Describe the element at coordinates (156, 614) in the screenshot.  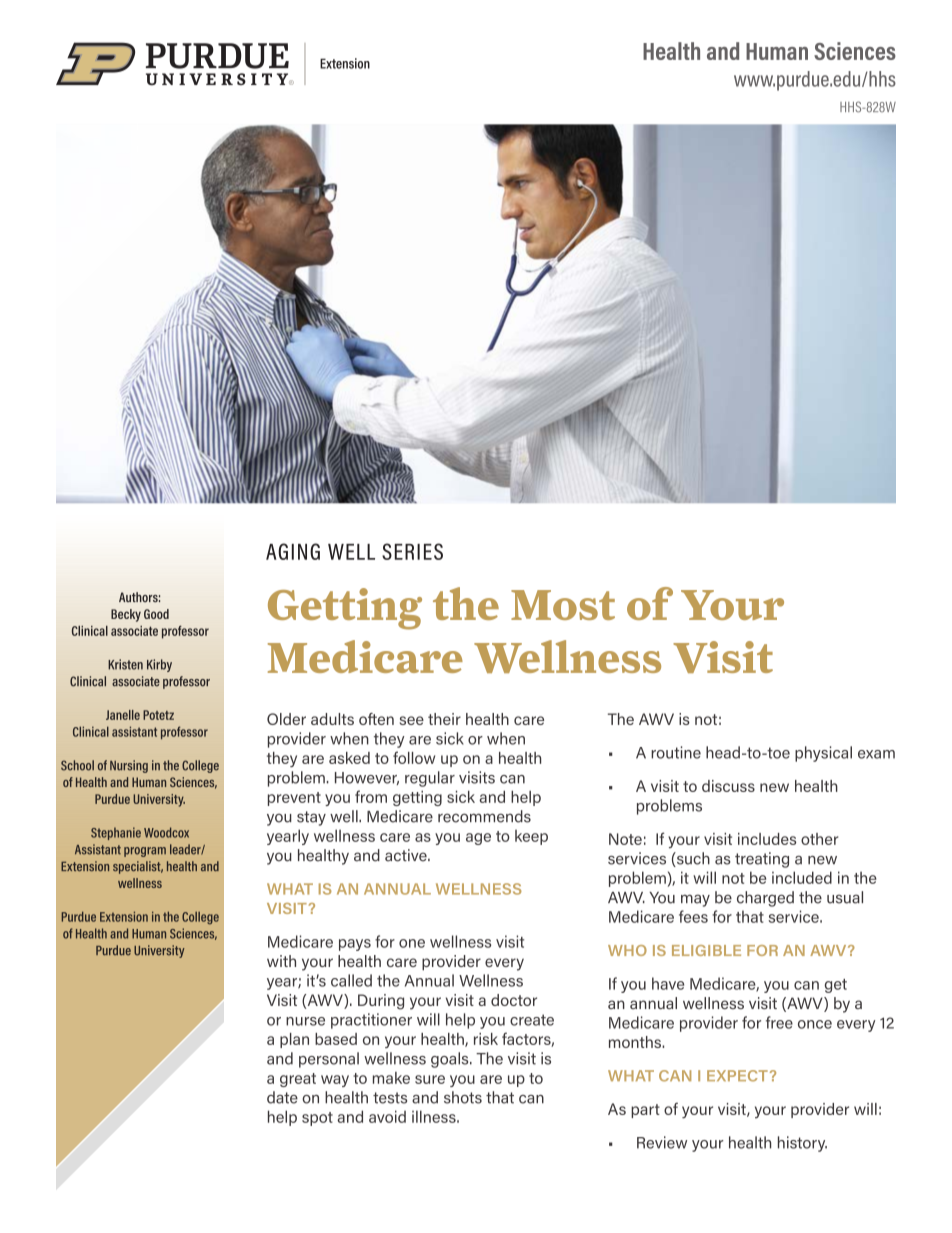
I see `Good` at that location.
